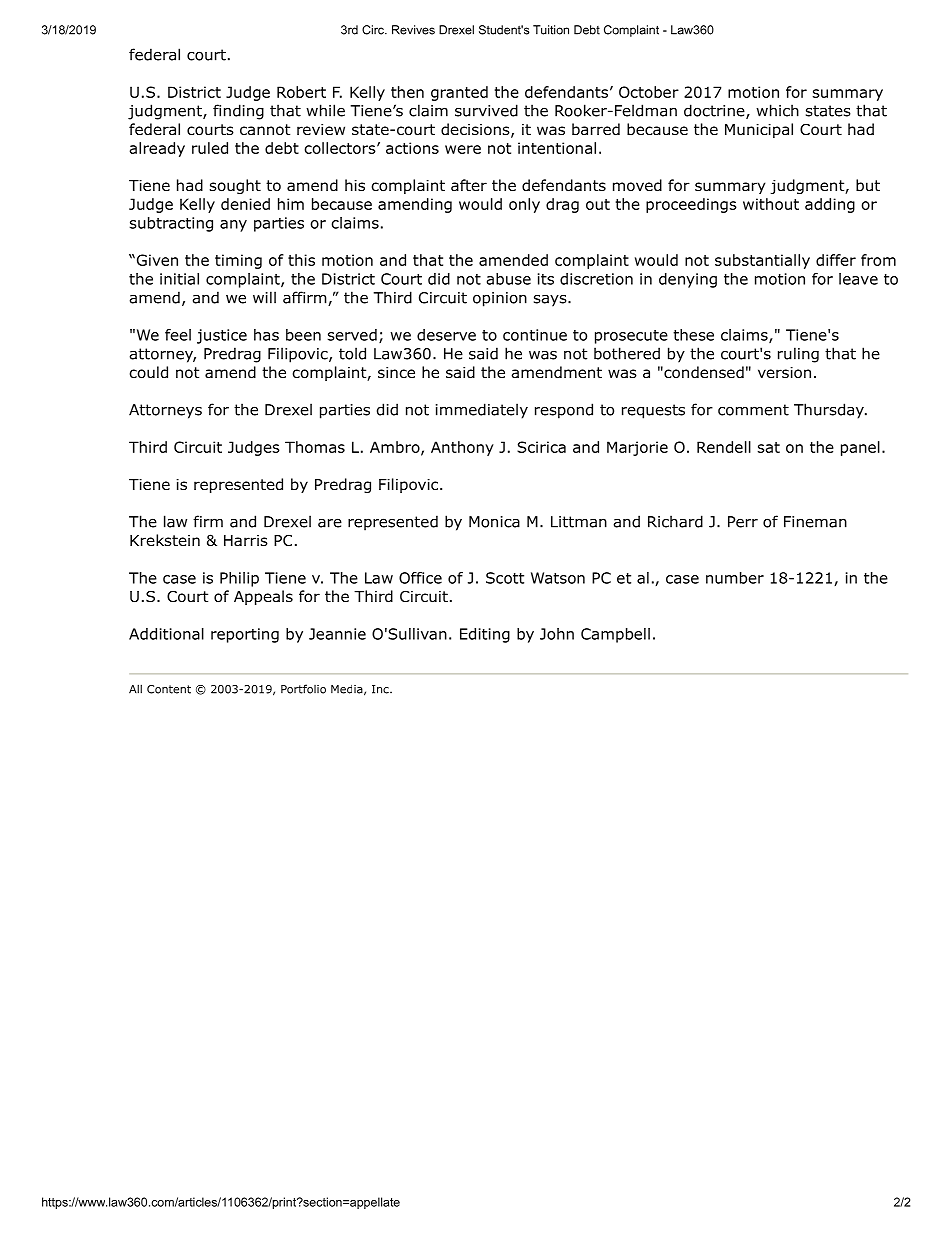 The image size is (952, 1233). Describe the element at coordinates (301, 92) in the page. I see `Robert` at that location.
